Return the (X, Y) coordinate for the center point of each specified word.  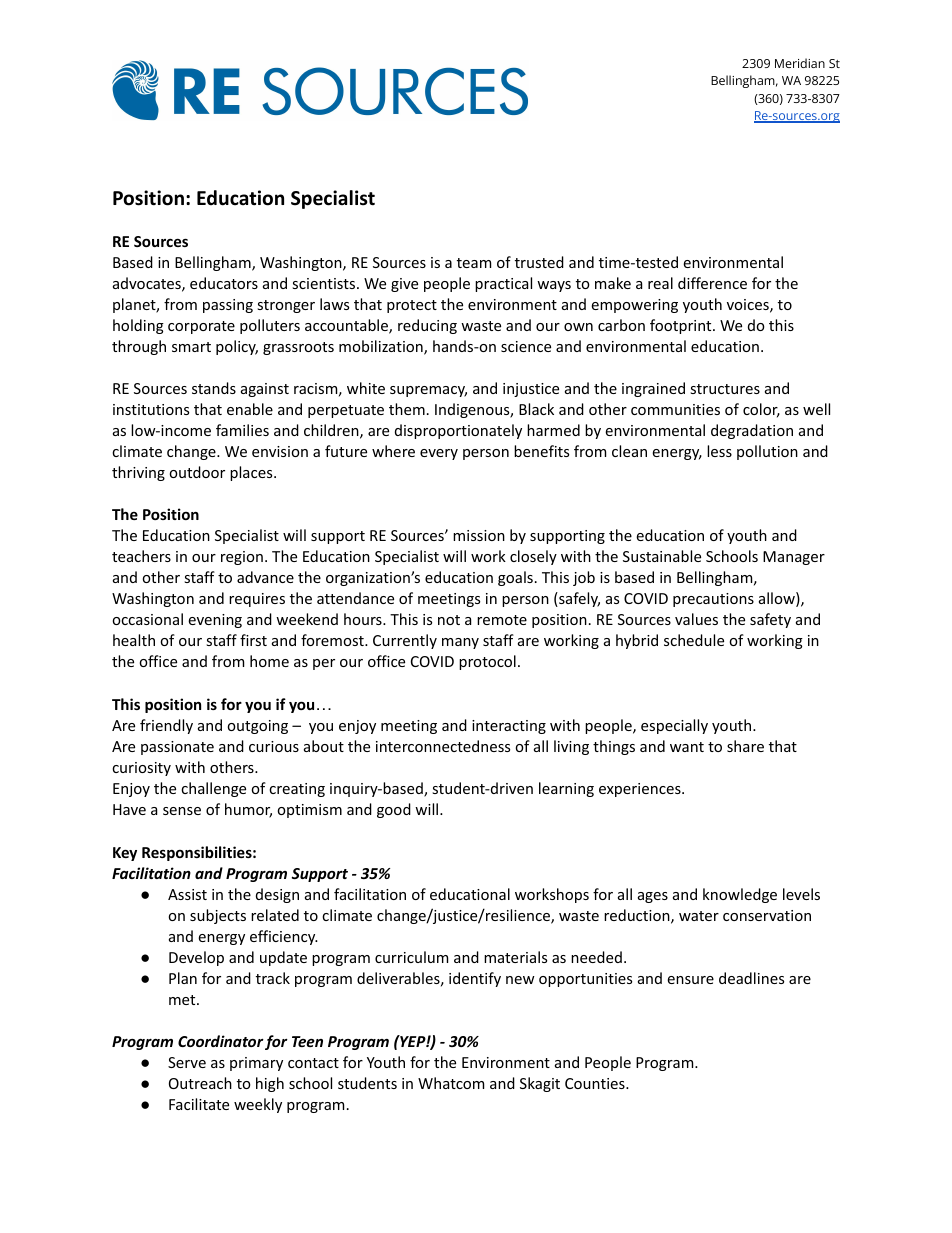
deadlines (751, 978)
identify (475, 979)
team (474, 263)
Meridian (800, 63)
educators (224, 283)
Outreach (200, 1083)
